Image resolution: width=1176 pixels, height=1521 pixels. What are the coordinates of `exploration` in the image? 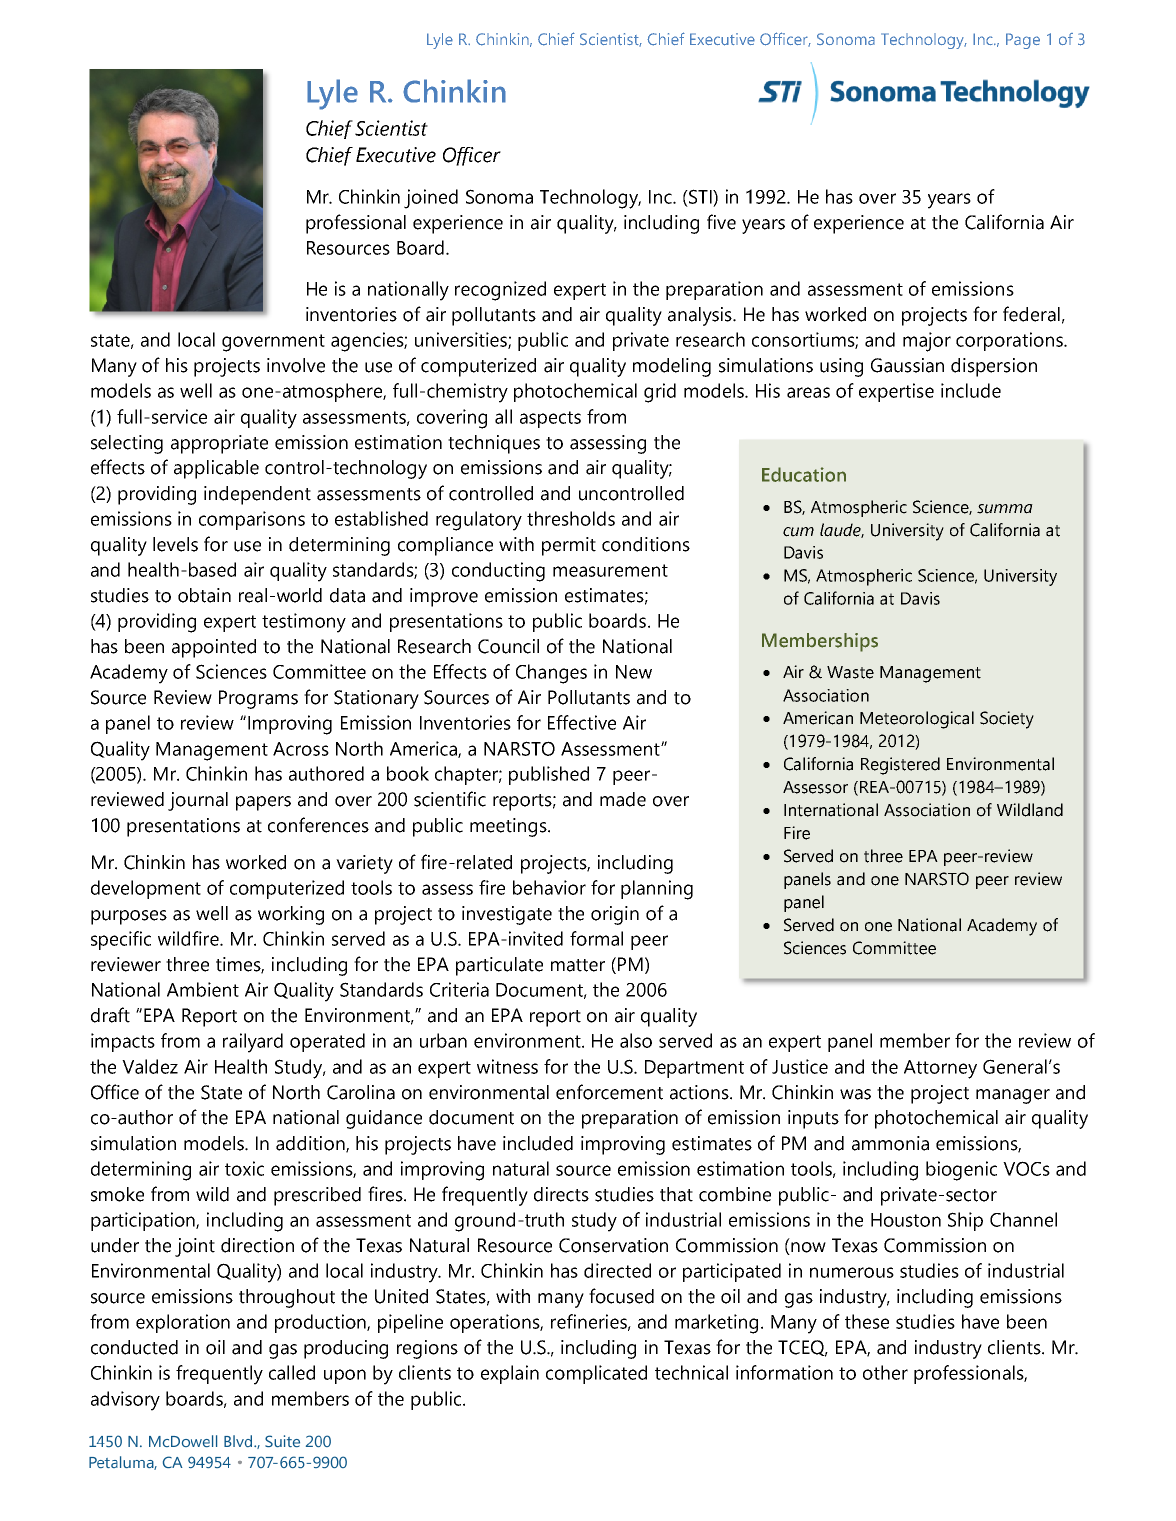 It's located at (183, 1323).
